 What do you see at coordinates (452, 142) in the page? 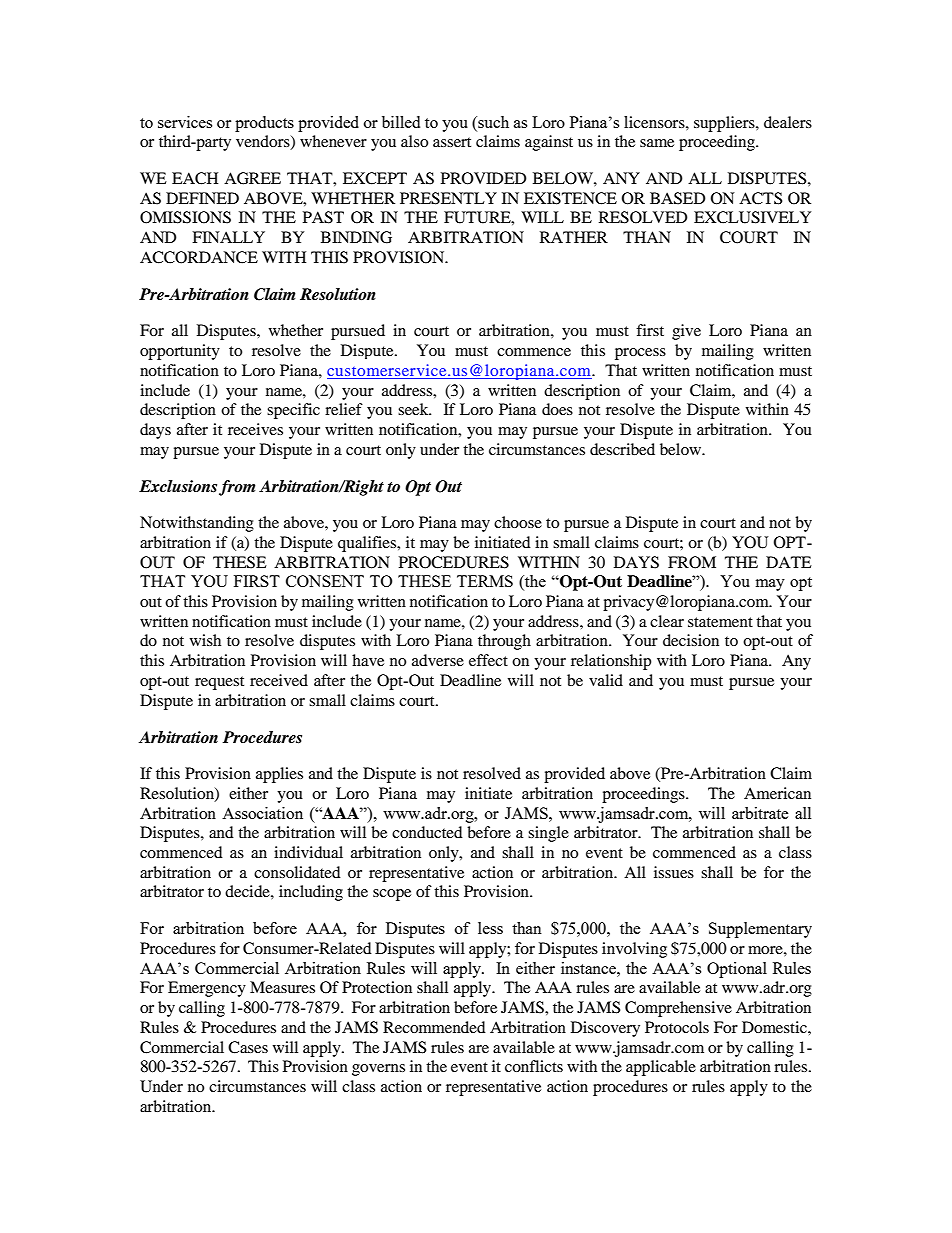
I see `assert` at bounding box center [452, 142].
